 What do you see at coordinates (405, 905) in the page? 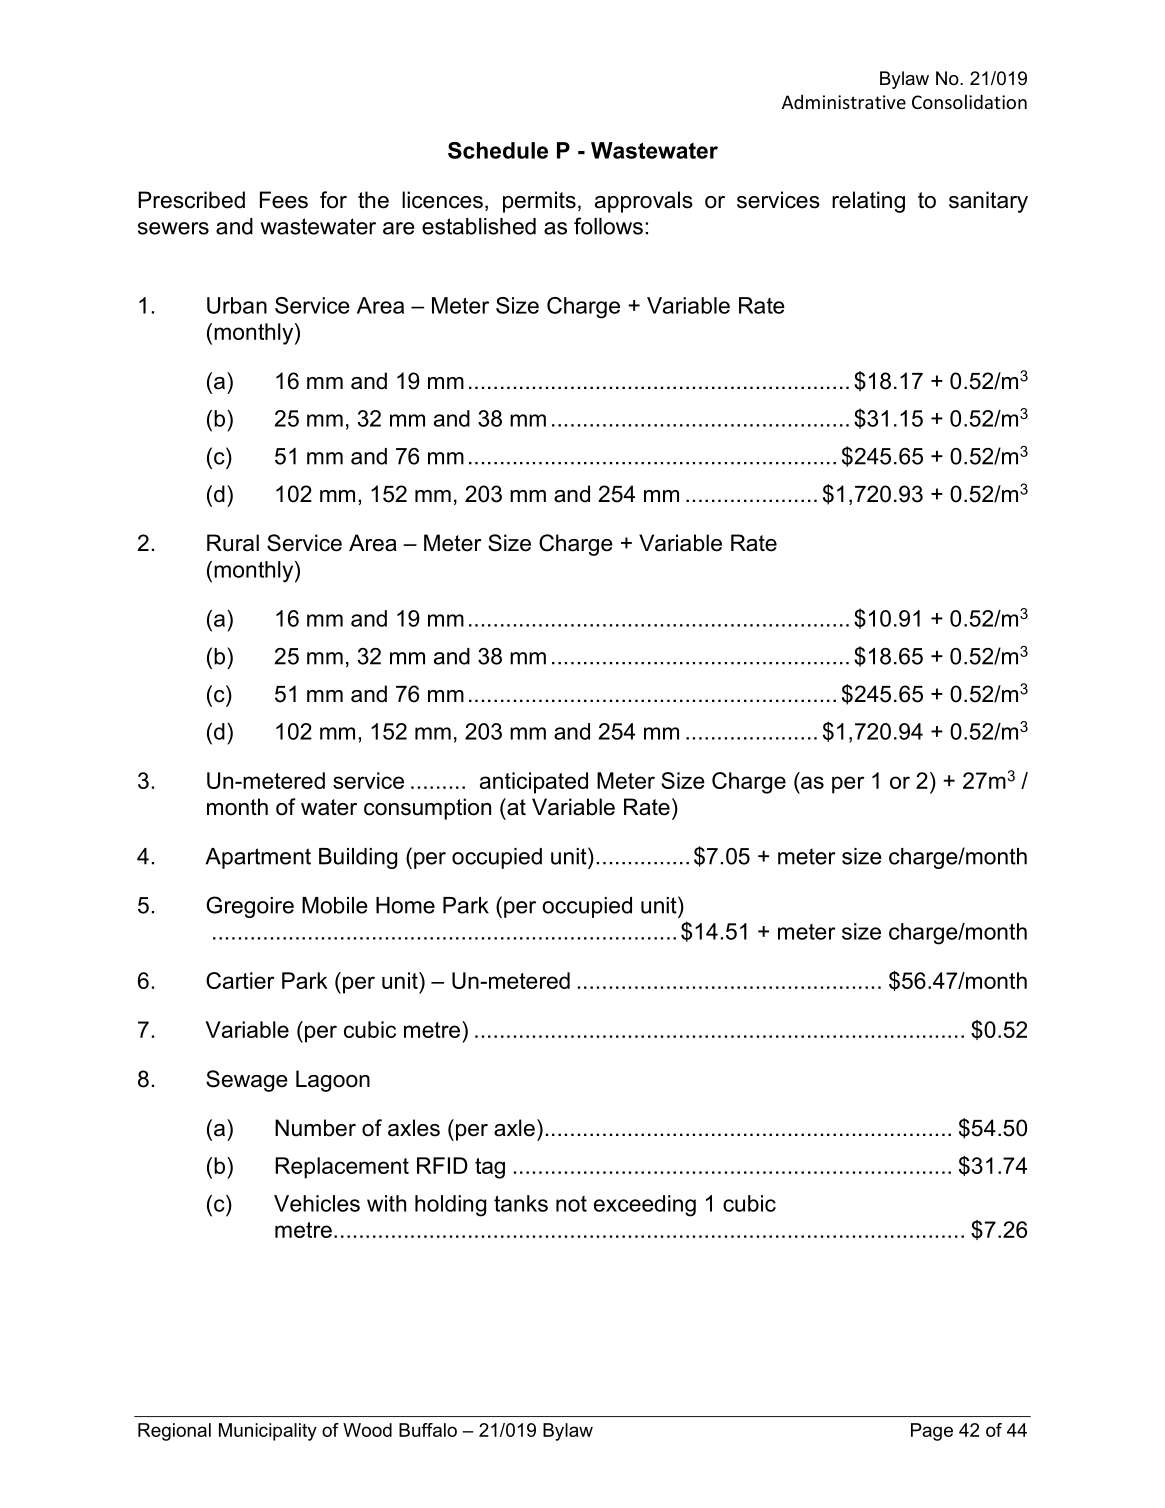
I see `Home` at bounding box center [405, 905].
